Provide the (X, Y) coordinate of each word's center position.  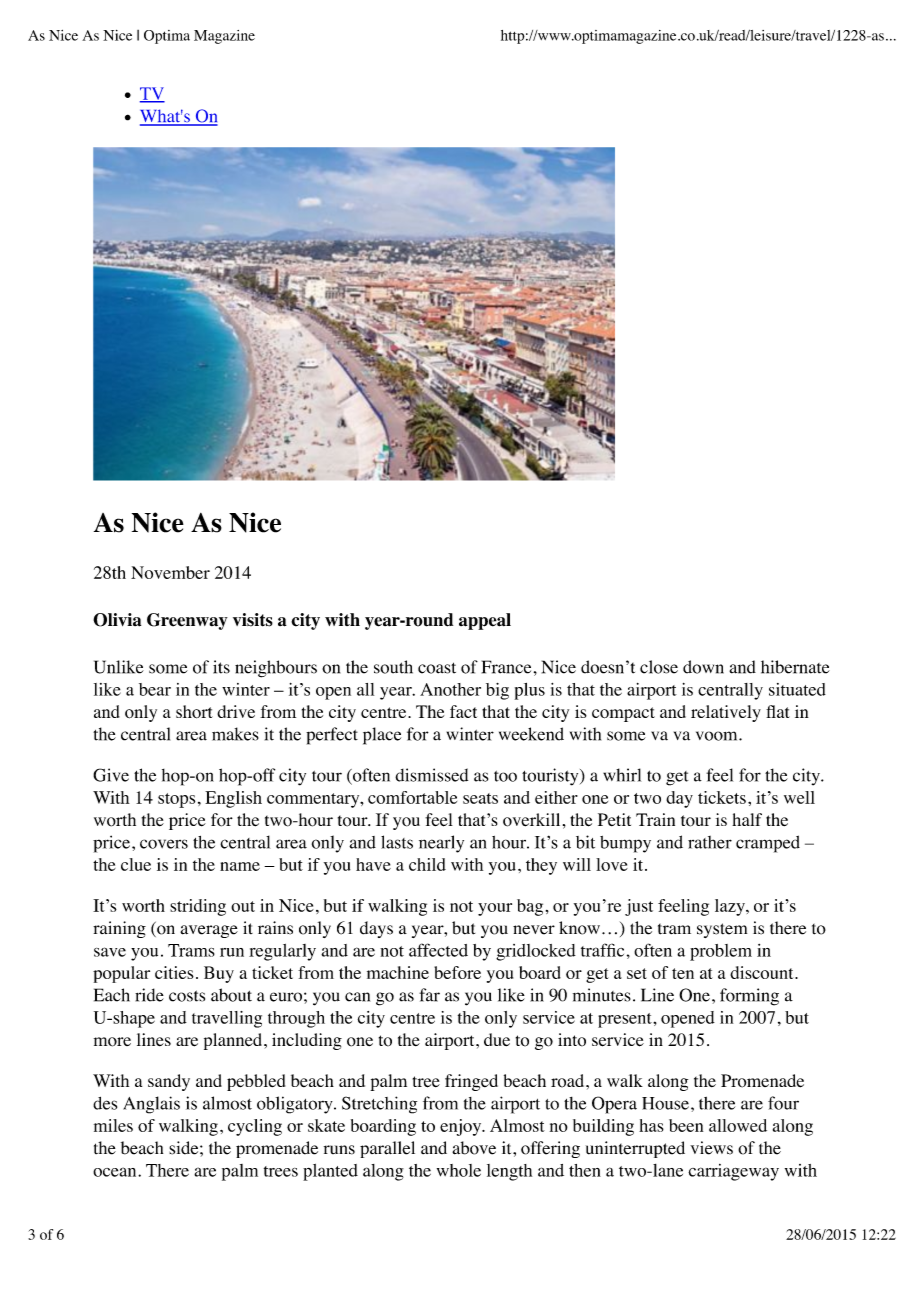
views (711, 1148)
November (170, 572)
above (474, 1148)
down (703, 667)
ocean (116, 1172)
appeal (485, 621)
